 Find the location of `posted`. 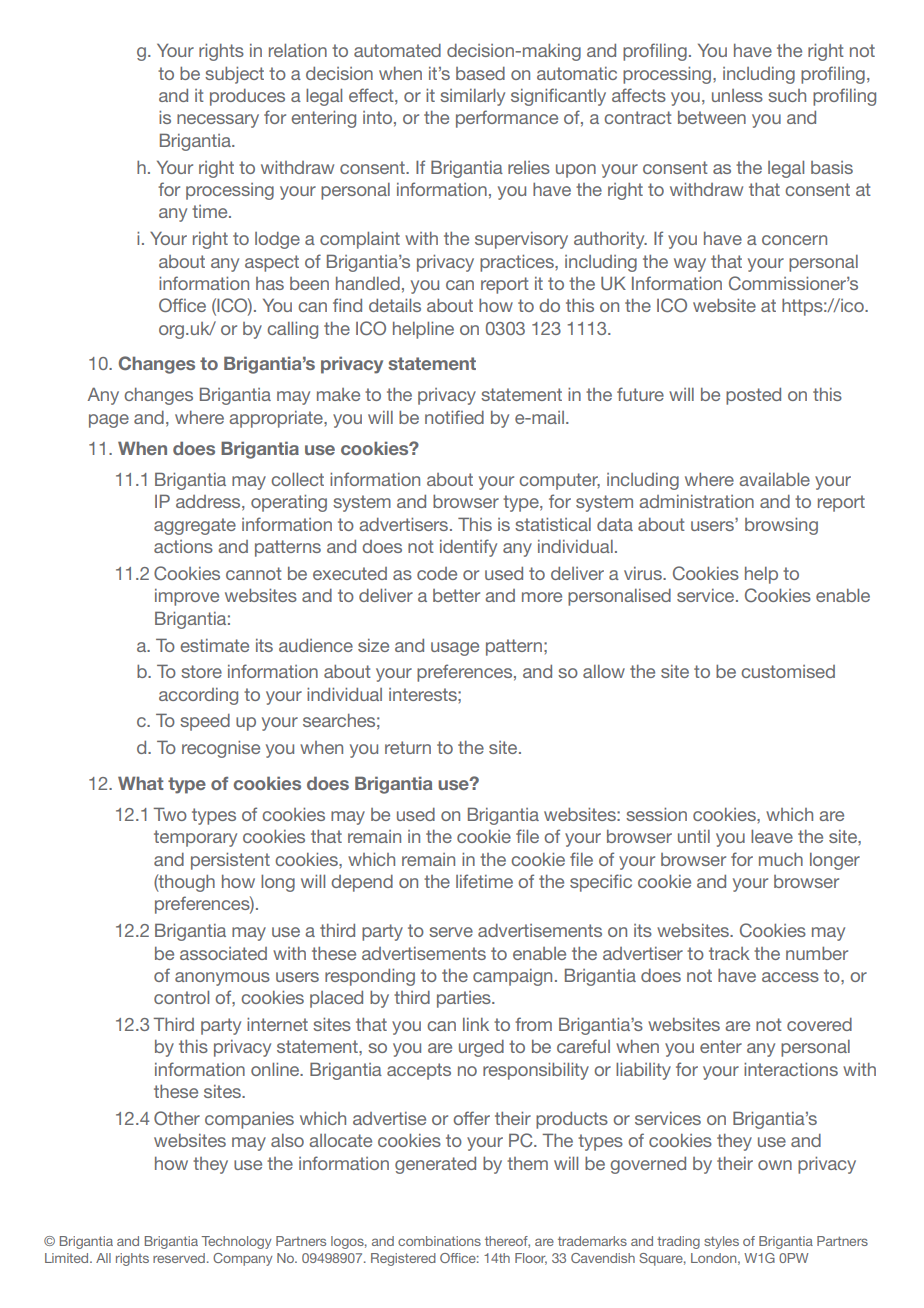

posted is located at coordinates (753, 396).
